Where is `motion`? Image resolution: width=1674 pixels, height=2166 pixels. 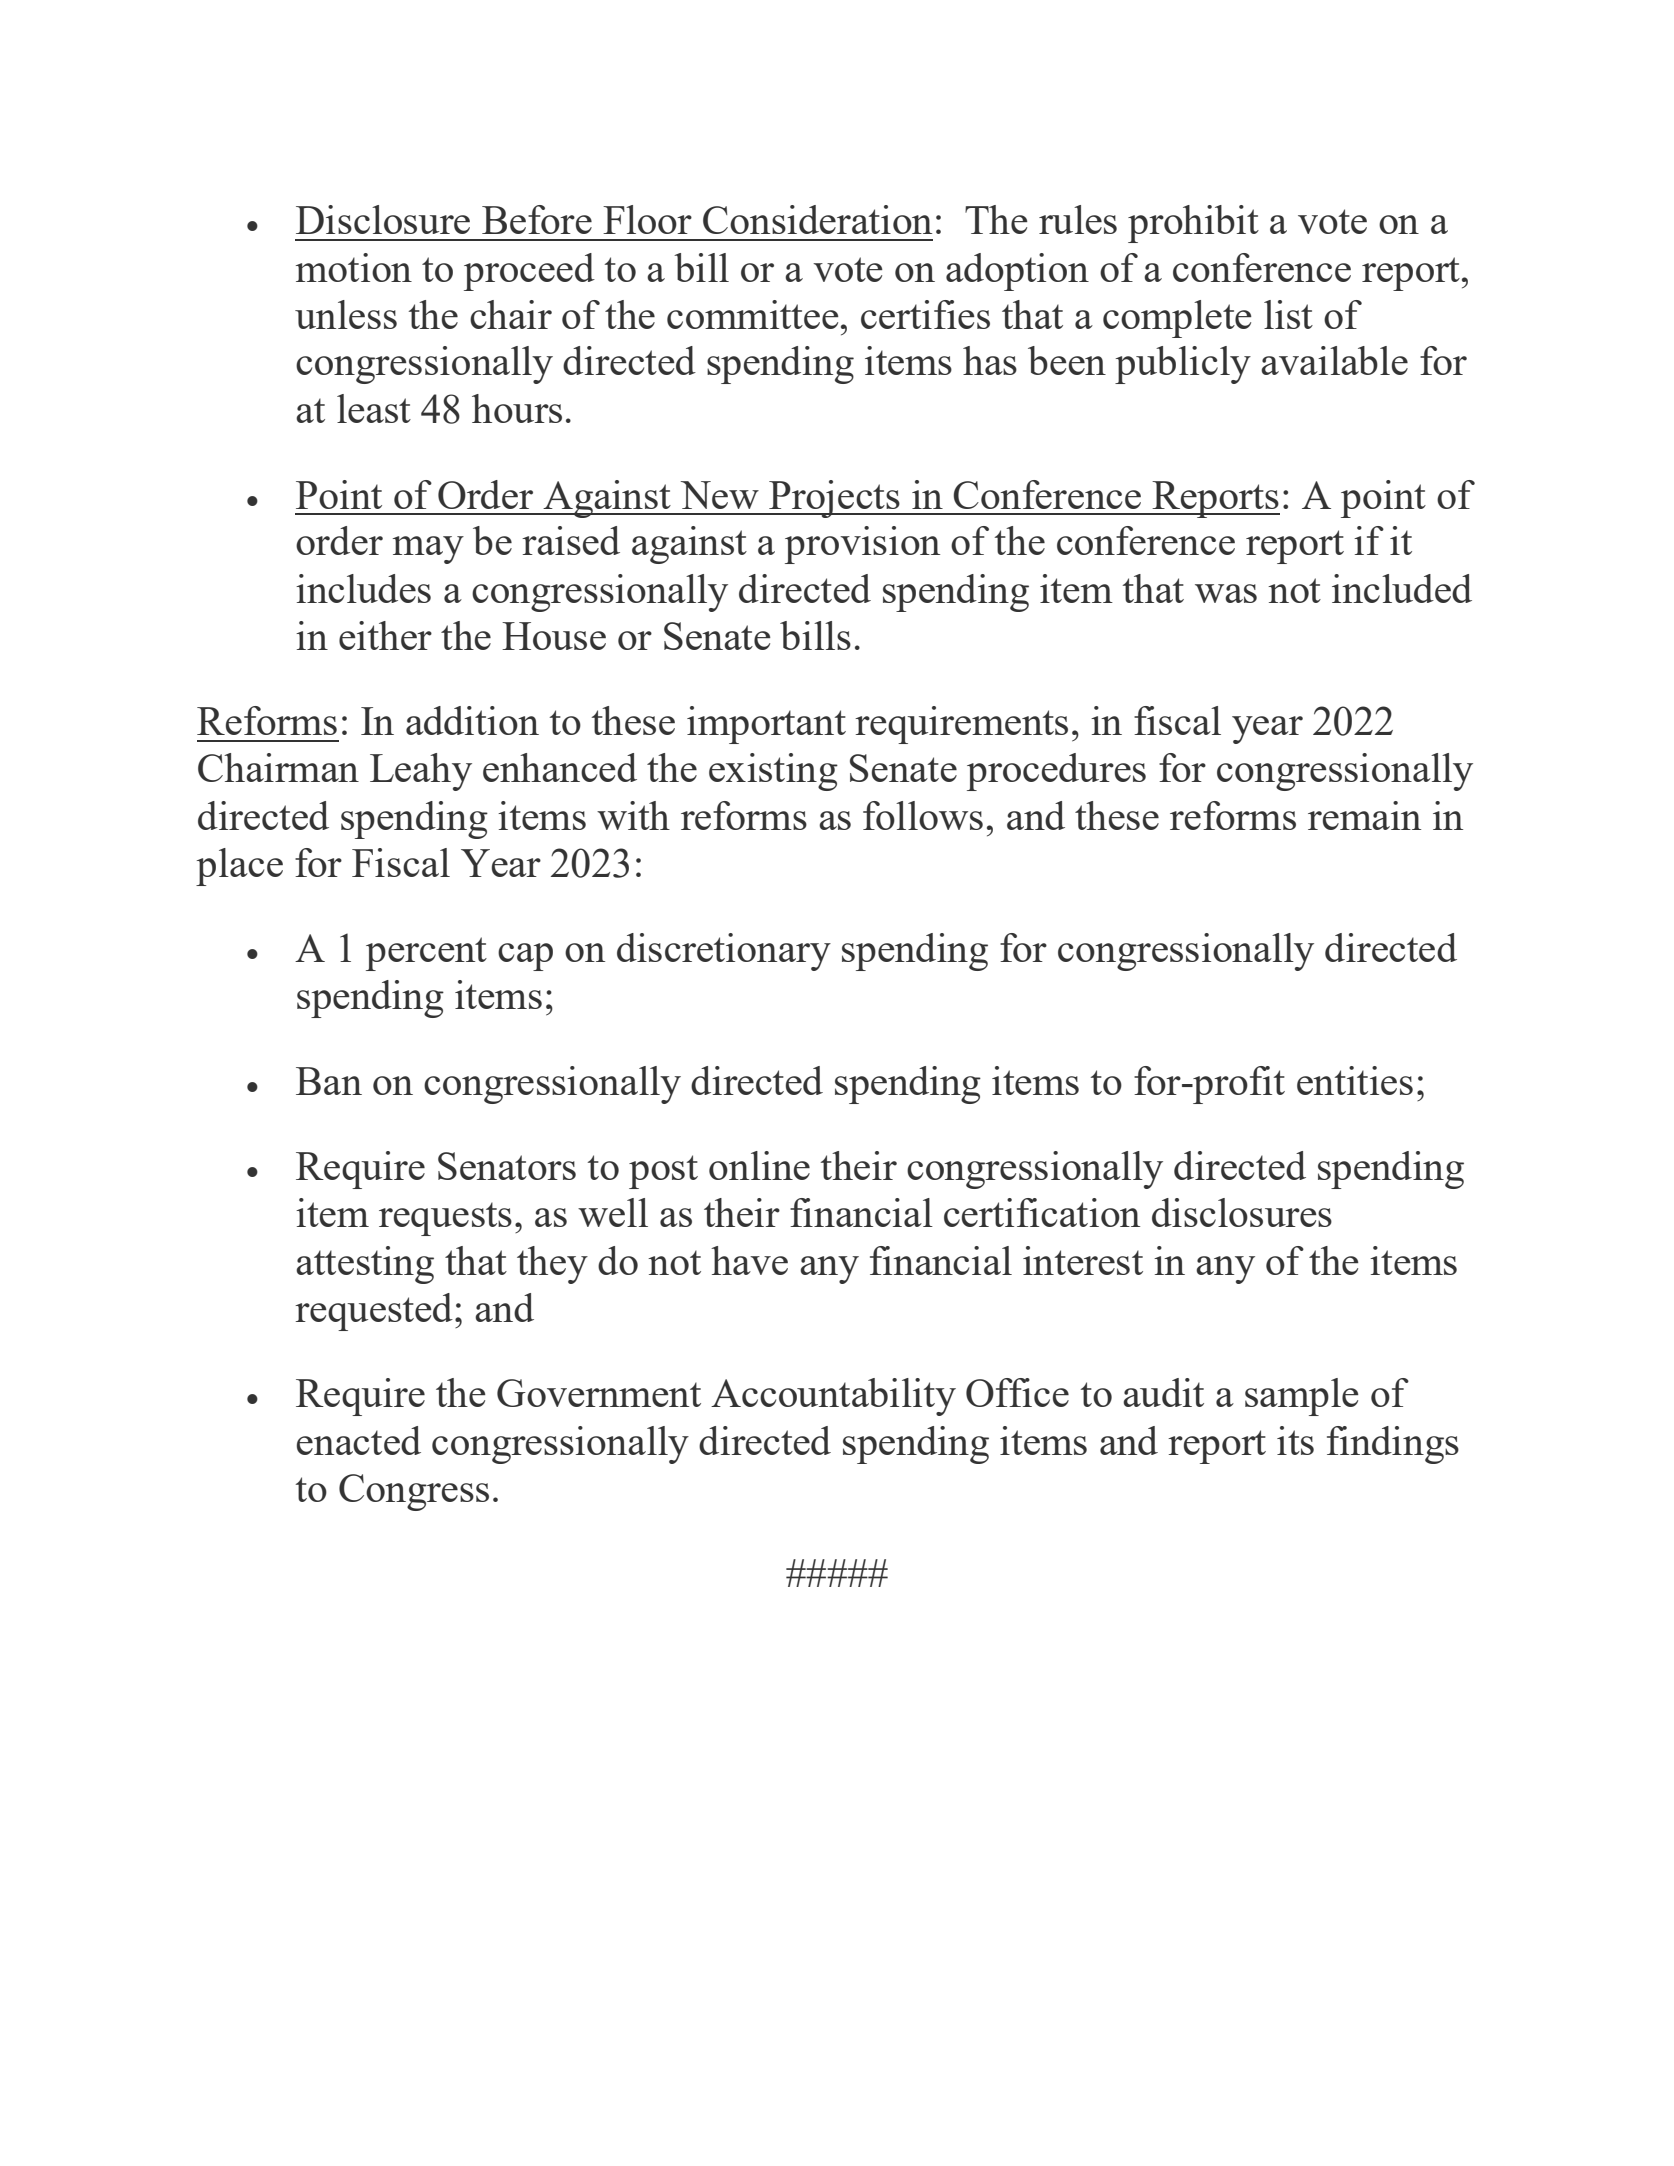 motion is located at coordinates (354, 267).
